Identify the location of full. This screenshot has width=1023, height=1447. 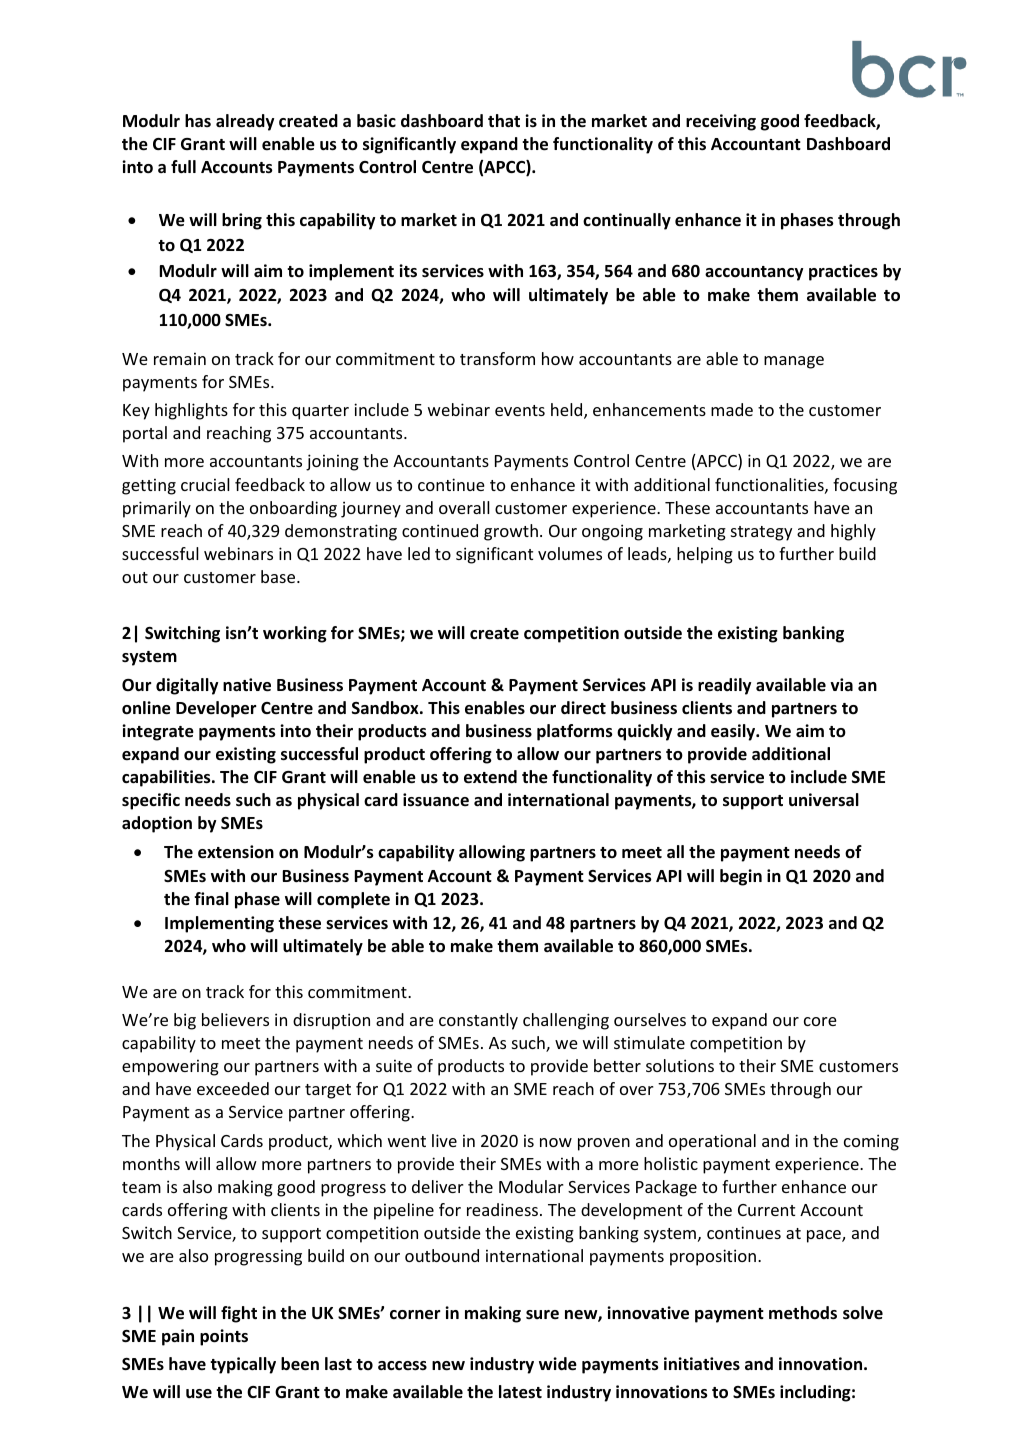
(183, 166).
